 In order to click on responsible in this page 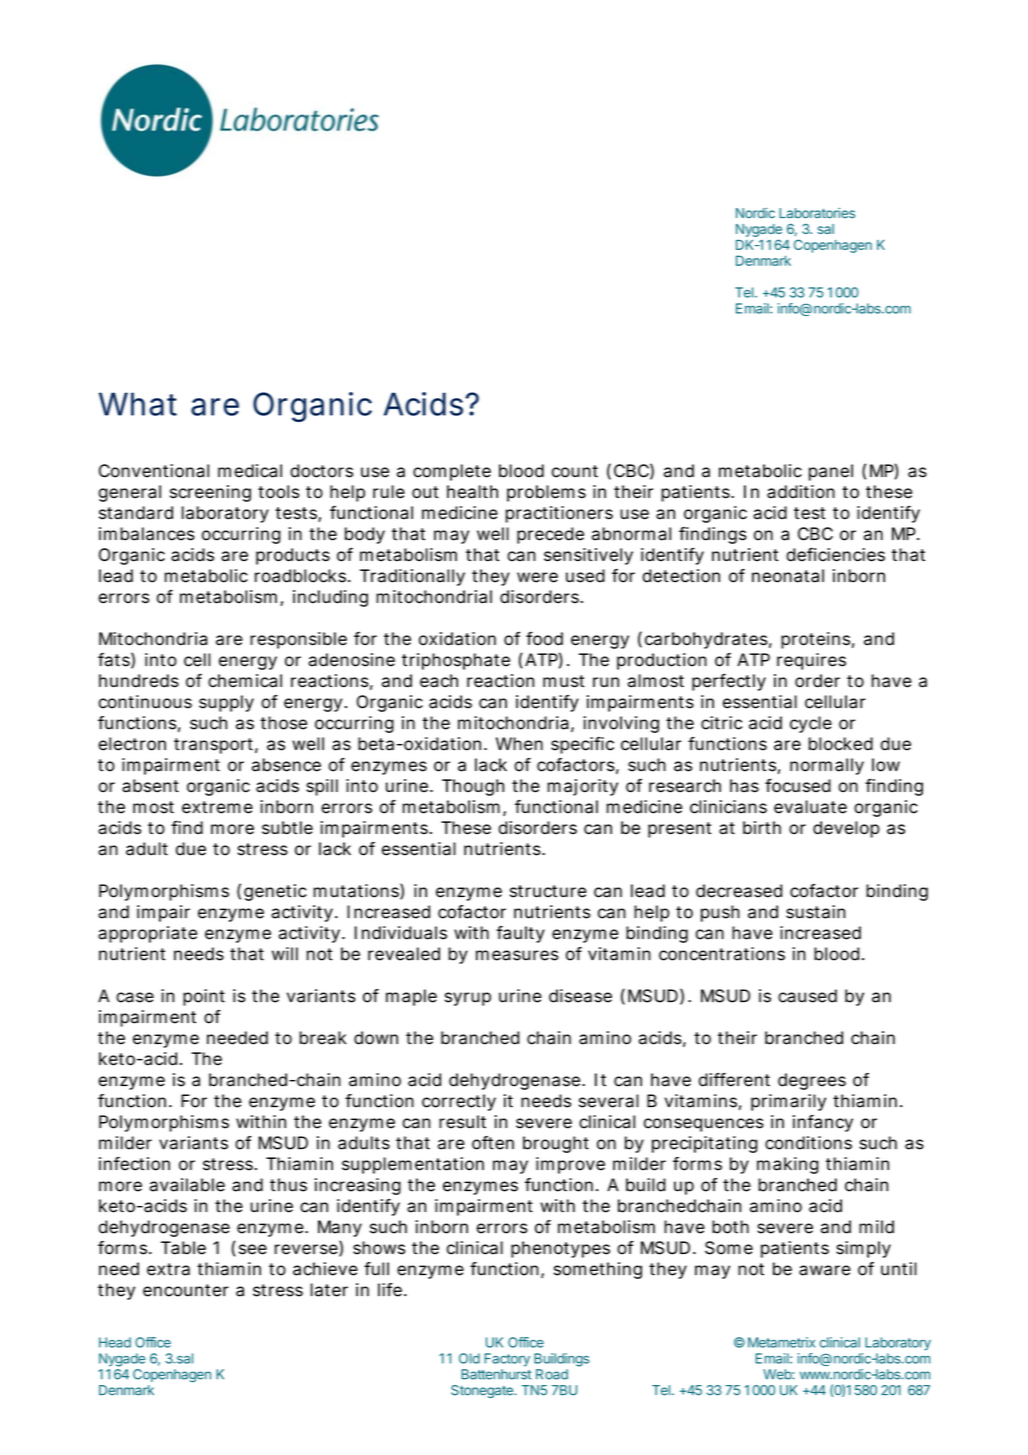, I will do `click(298, 640)`.
